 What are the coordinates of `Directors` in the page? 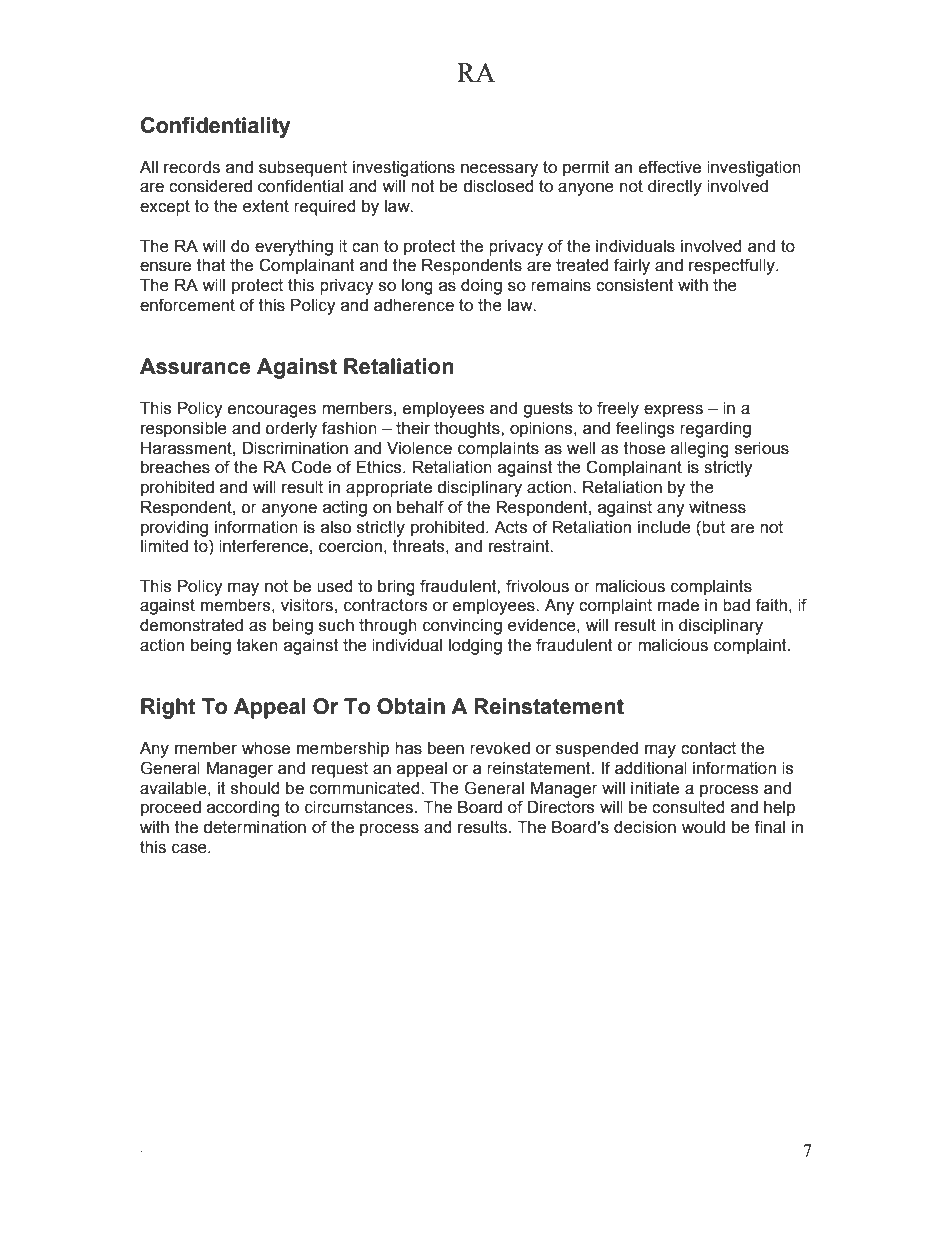 It's located at (561, 807).
